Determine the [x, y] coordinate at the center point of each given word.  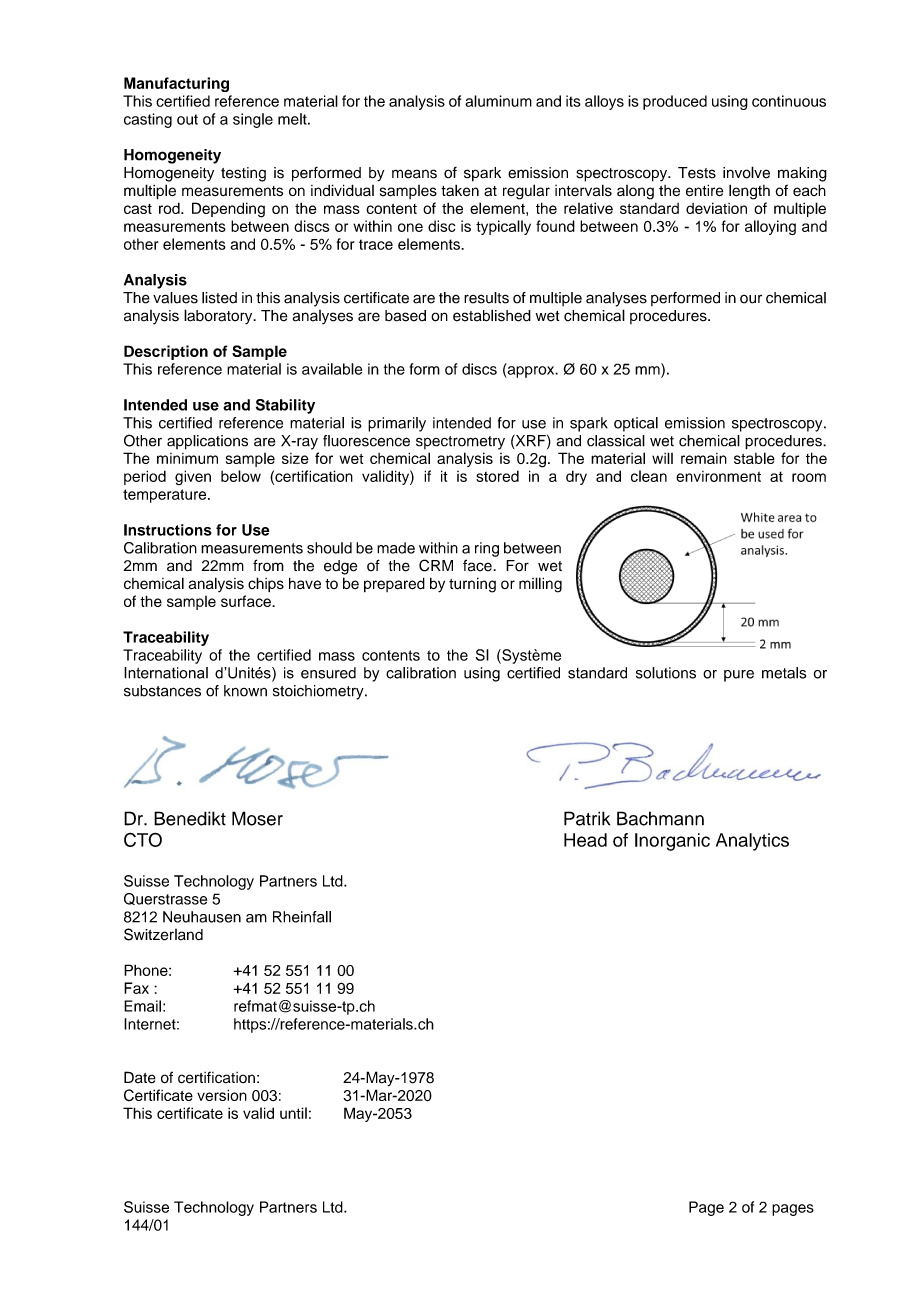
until [293, 1113]
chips [266, 584]
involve [746, 172]
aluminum [498, 101]
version [222, 1095]
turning [472, 585]
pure [739, 676]
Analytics [752, 842]
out [187, 119]
